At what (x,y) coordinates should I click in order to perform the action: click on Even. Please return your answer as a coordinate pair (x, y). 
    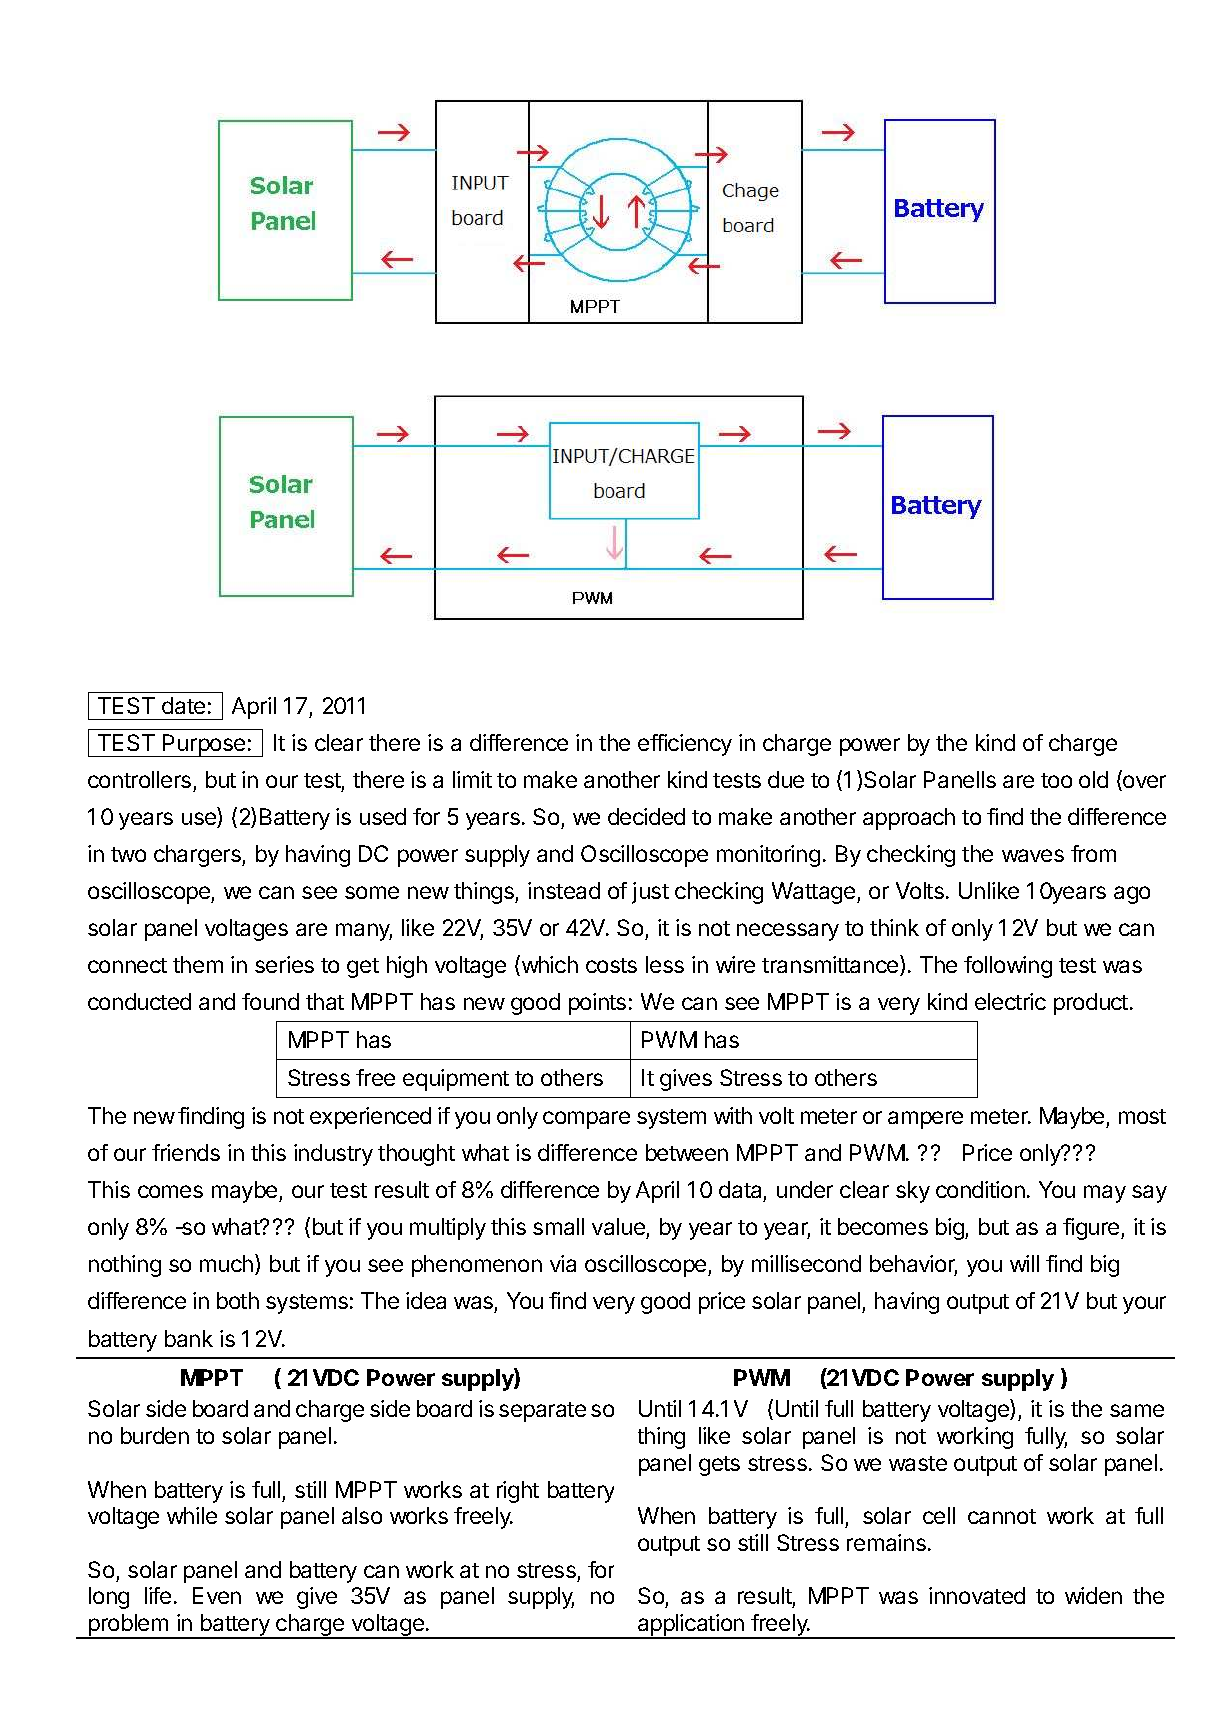
    Looking at the image, I should click on (217, 1595).
